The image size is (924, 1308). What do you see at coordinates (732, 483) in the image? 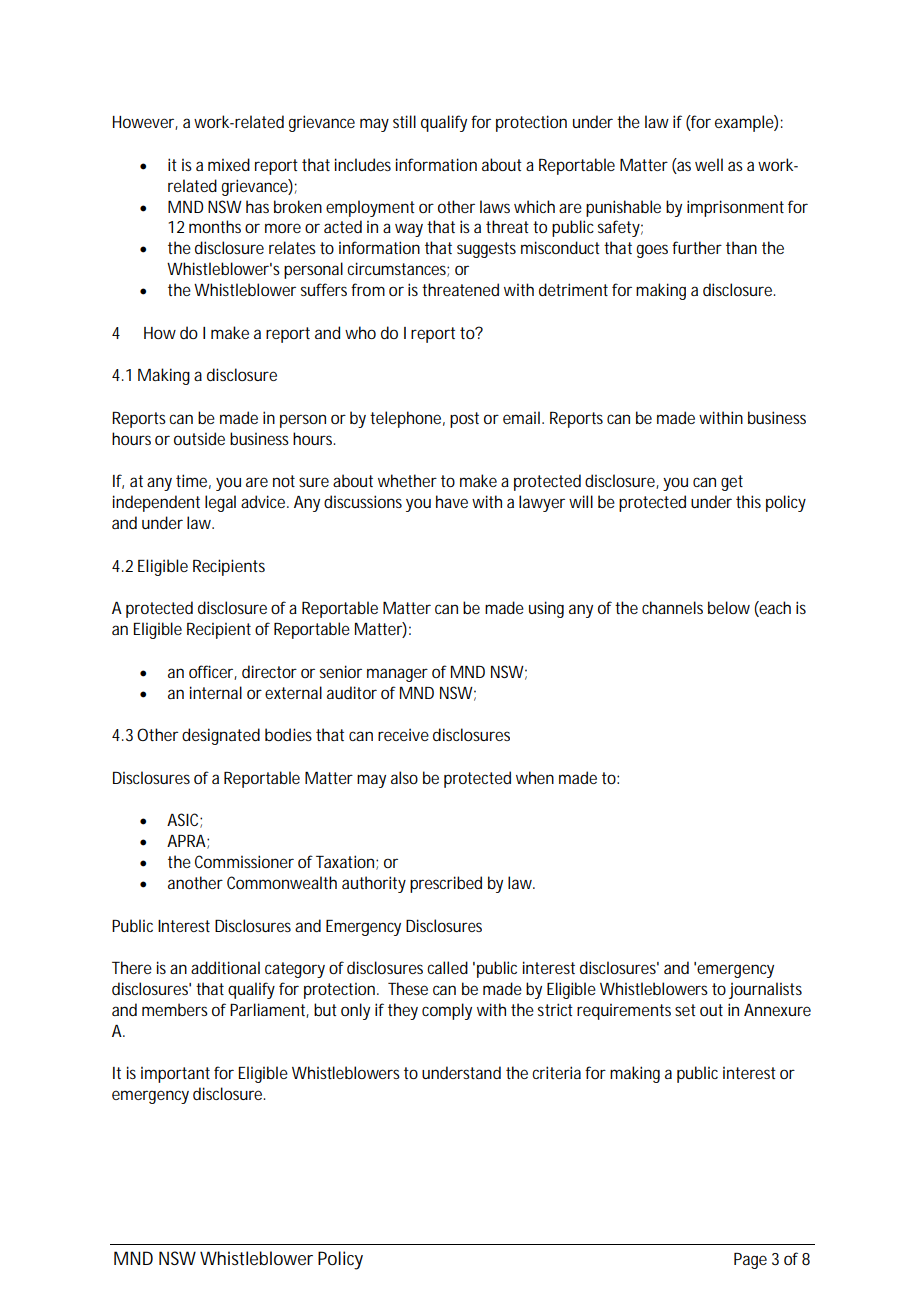
I see `get` at bounding box center [732, 483].
